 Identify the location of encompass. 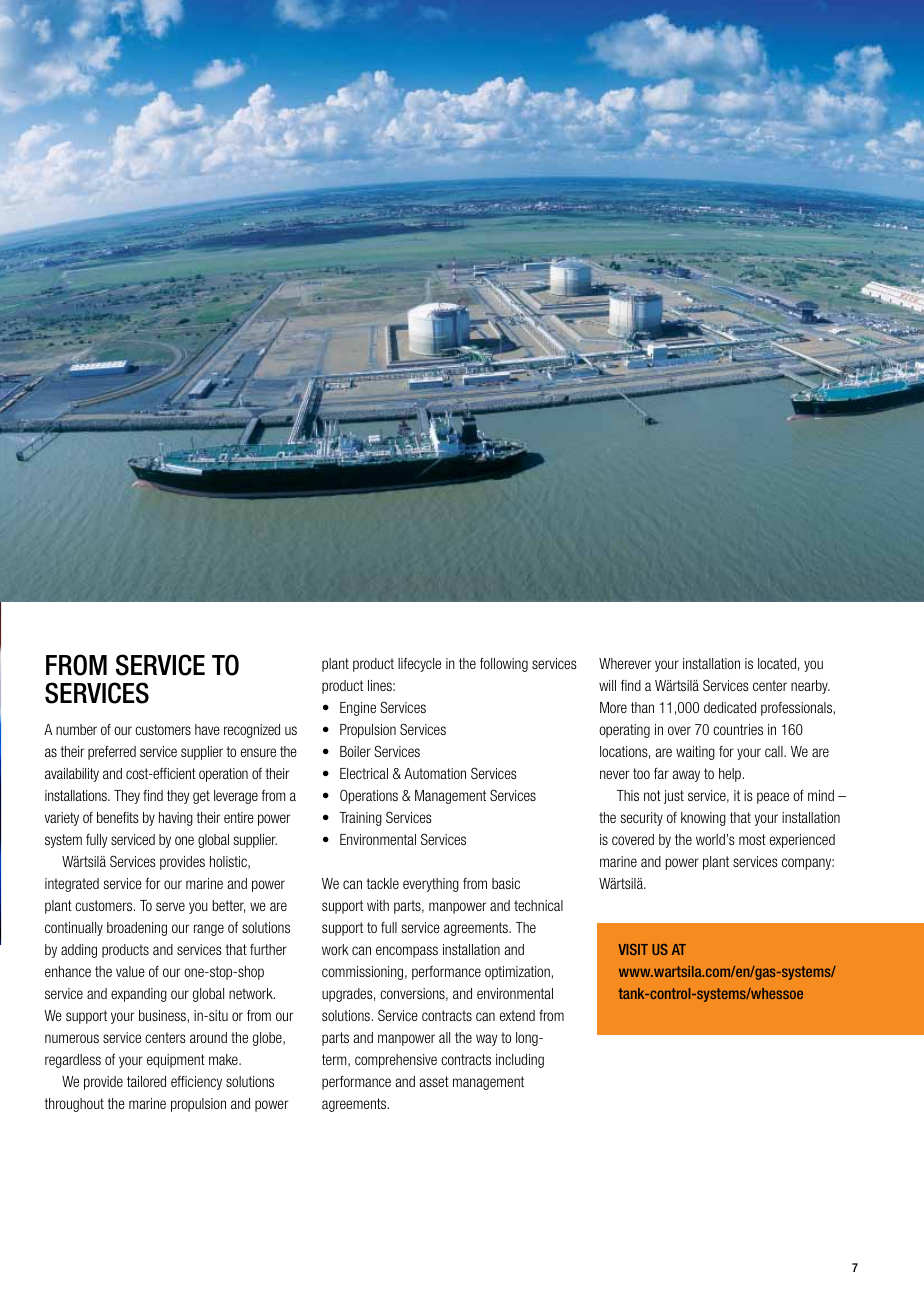
(407, 952).
